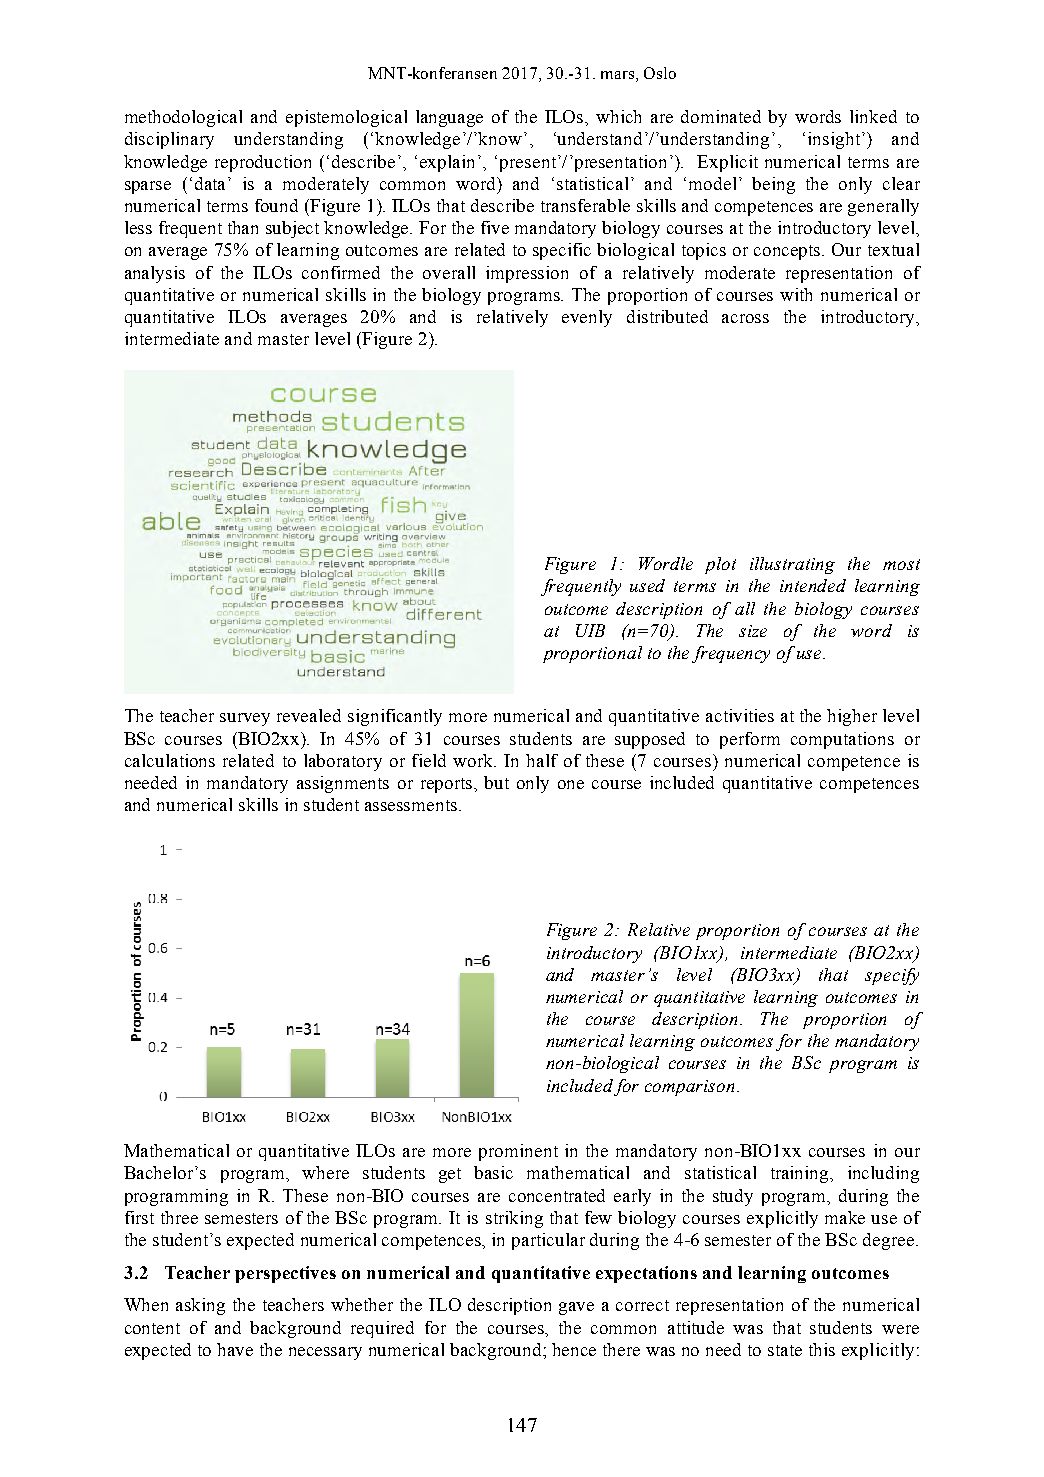  What do you see at coordinates (170, 760) in the screenshot?
I see `calculations` at bounding box center [170, 760].
